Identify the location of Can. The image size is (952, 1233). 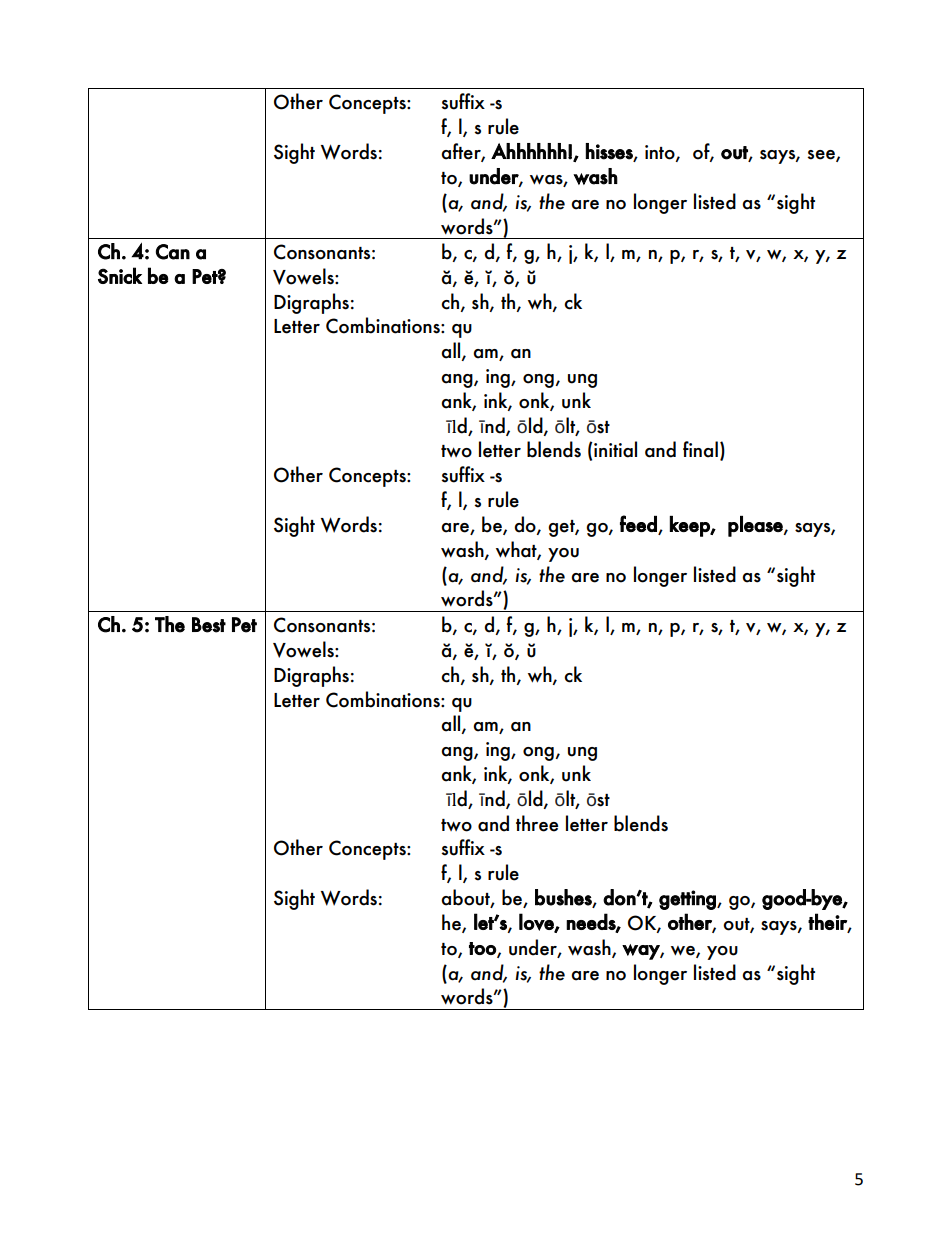
(173, 252).
